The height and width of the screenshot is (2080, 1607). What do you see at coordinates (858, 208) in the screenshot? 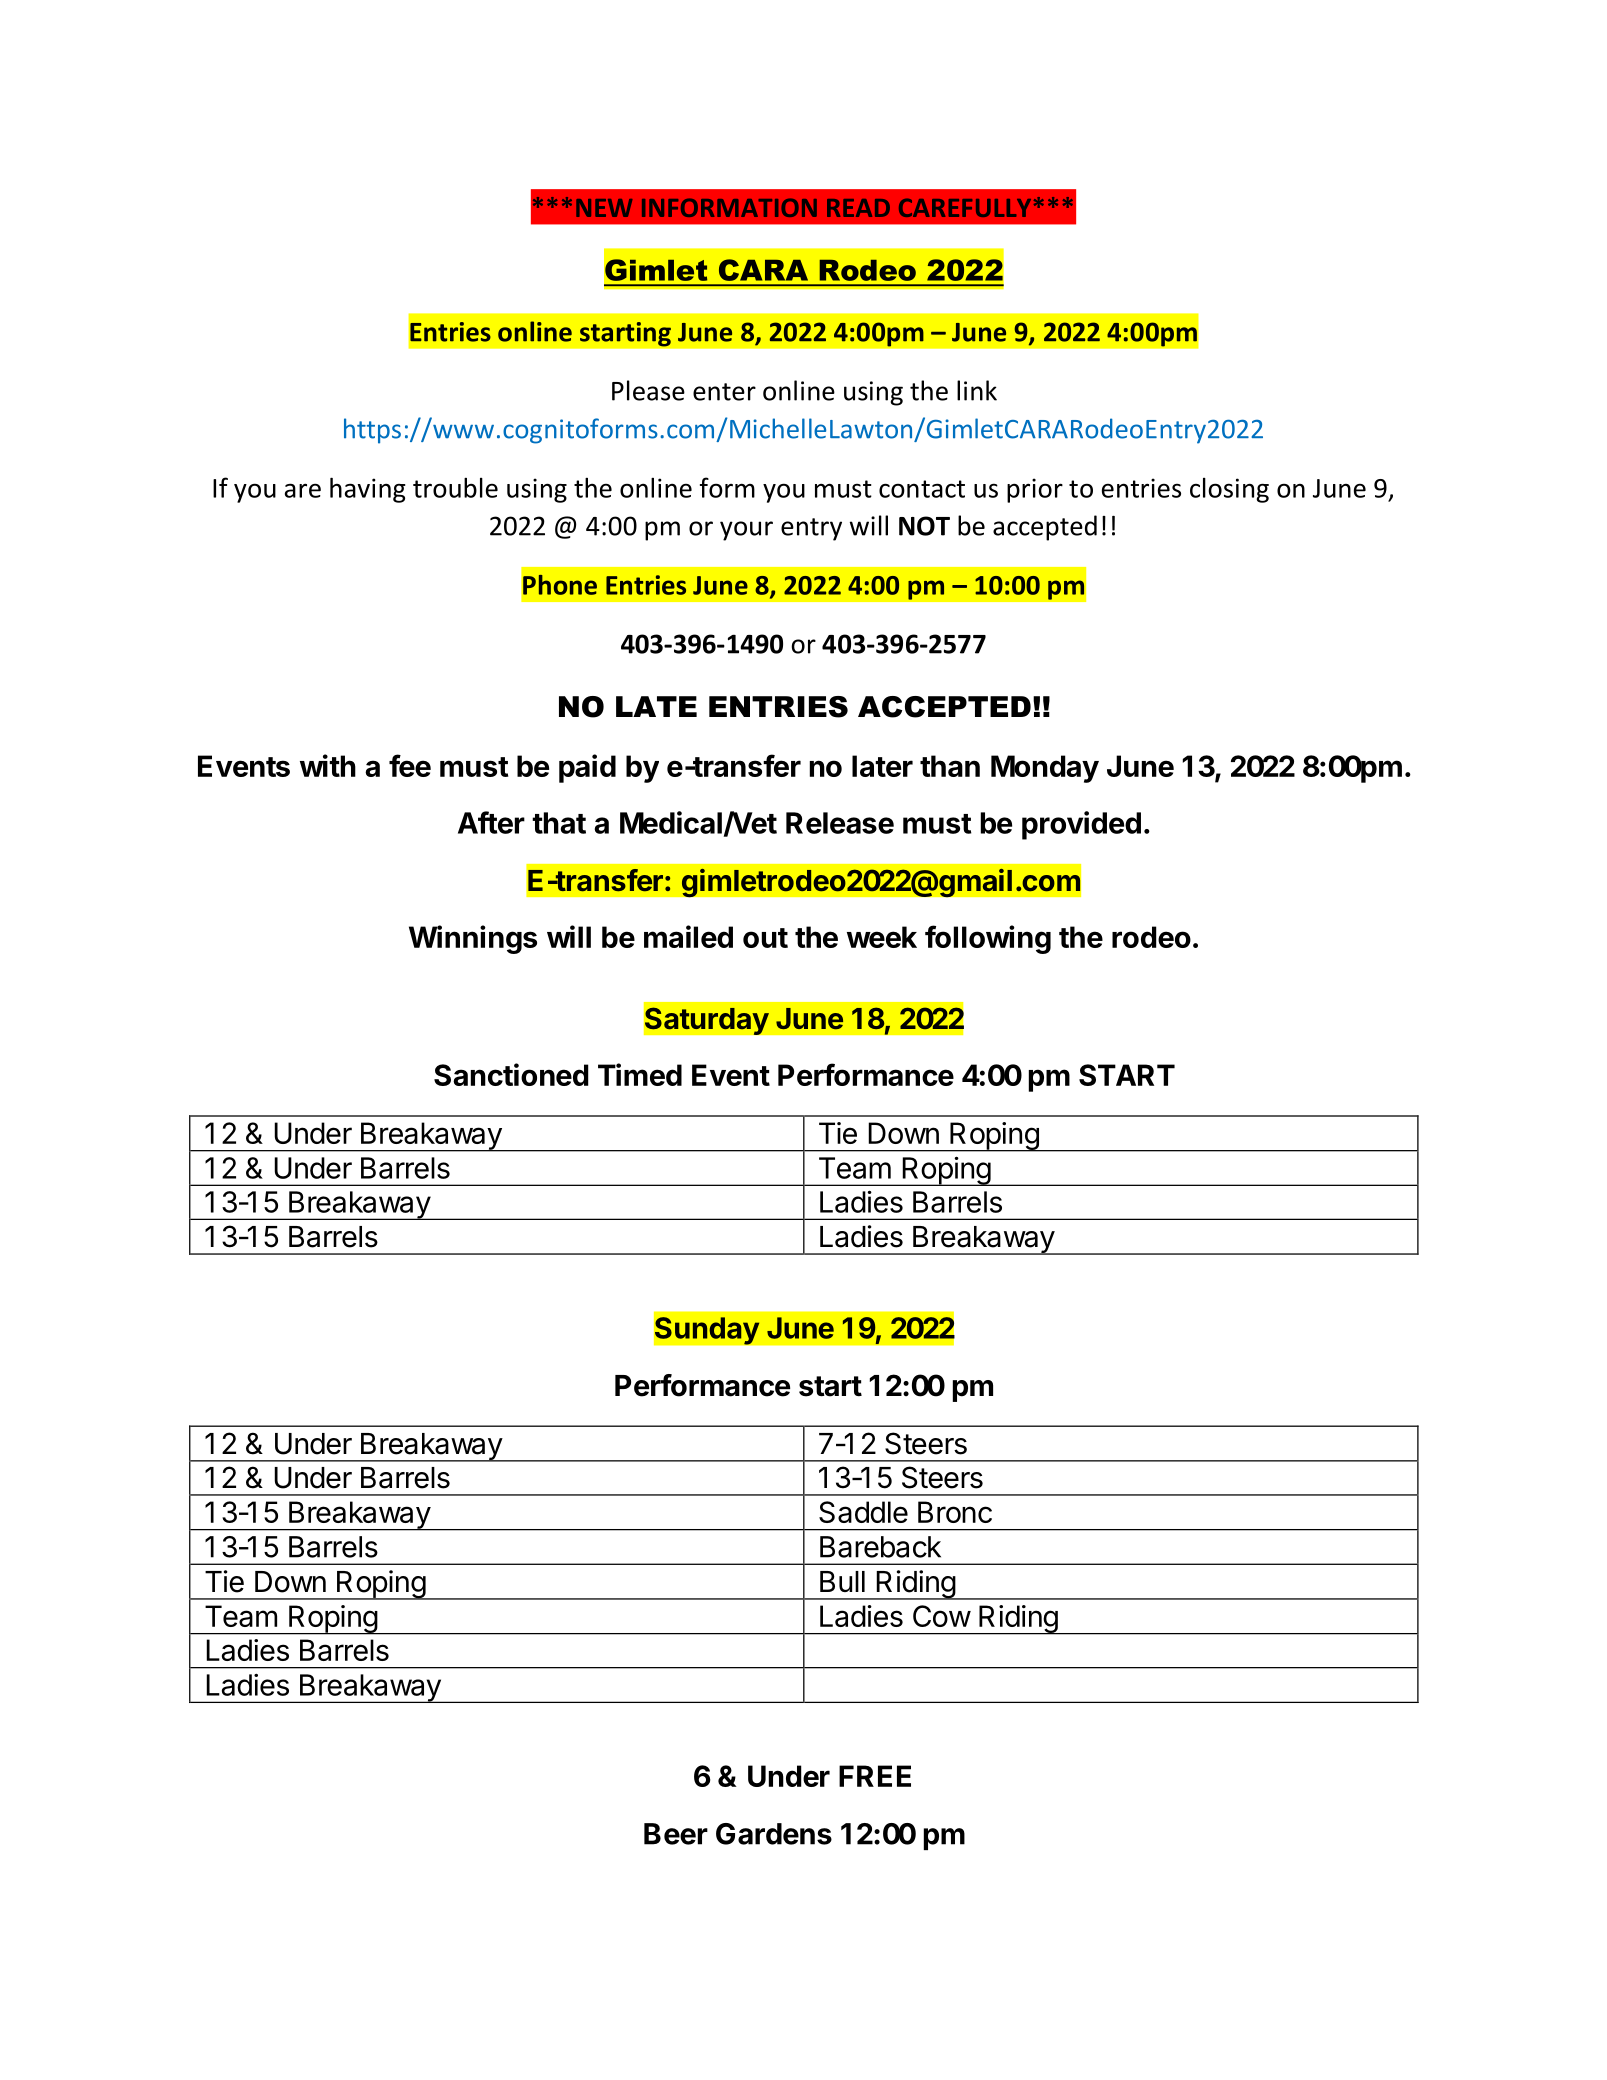
I see `READ` at bounding box center [858, 208].
